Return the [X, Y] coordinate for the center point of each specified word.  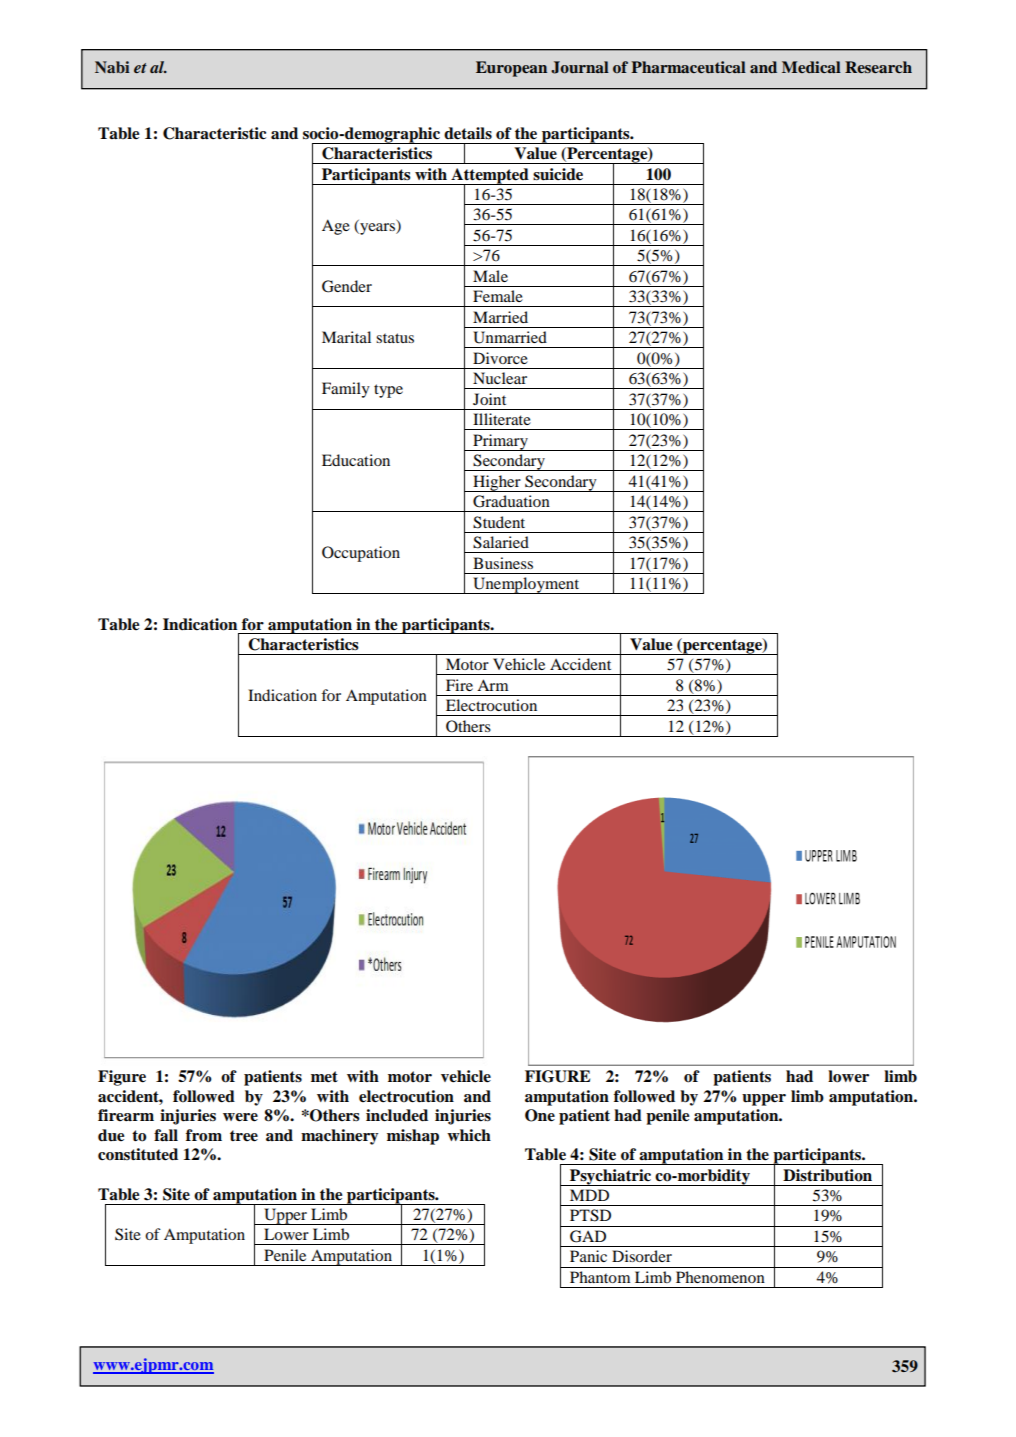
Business [503, 563]
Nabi [112, 67]
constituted [138, 1154]
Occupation [361, 554]
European [511, 69]
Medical [811, 67]
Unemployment [526, 585]
